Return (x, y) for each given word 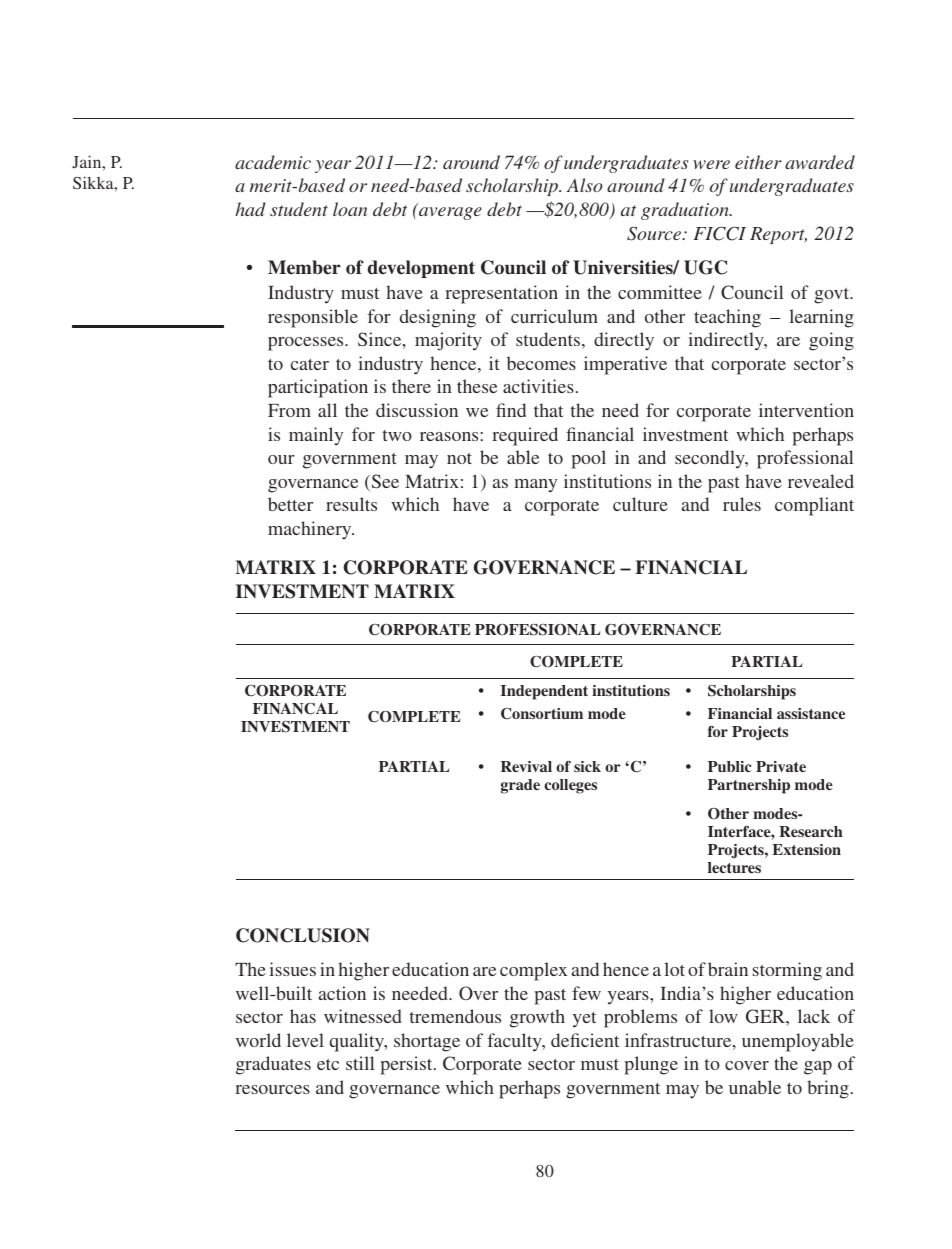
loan (350, 209)
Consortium (542, 714)
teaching (727, 318)
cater (310, 364)
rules (742, 504)
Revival (526, 766)
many (535, 486)
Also (585, 185)
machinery (311, 530)
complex (533, 971)
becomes (541, 363)
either (758, 162)
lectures (734, 867)
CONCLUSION (303, 935)
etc (328, 1064)
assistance (811, 713)
